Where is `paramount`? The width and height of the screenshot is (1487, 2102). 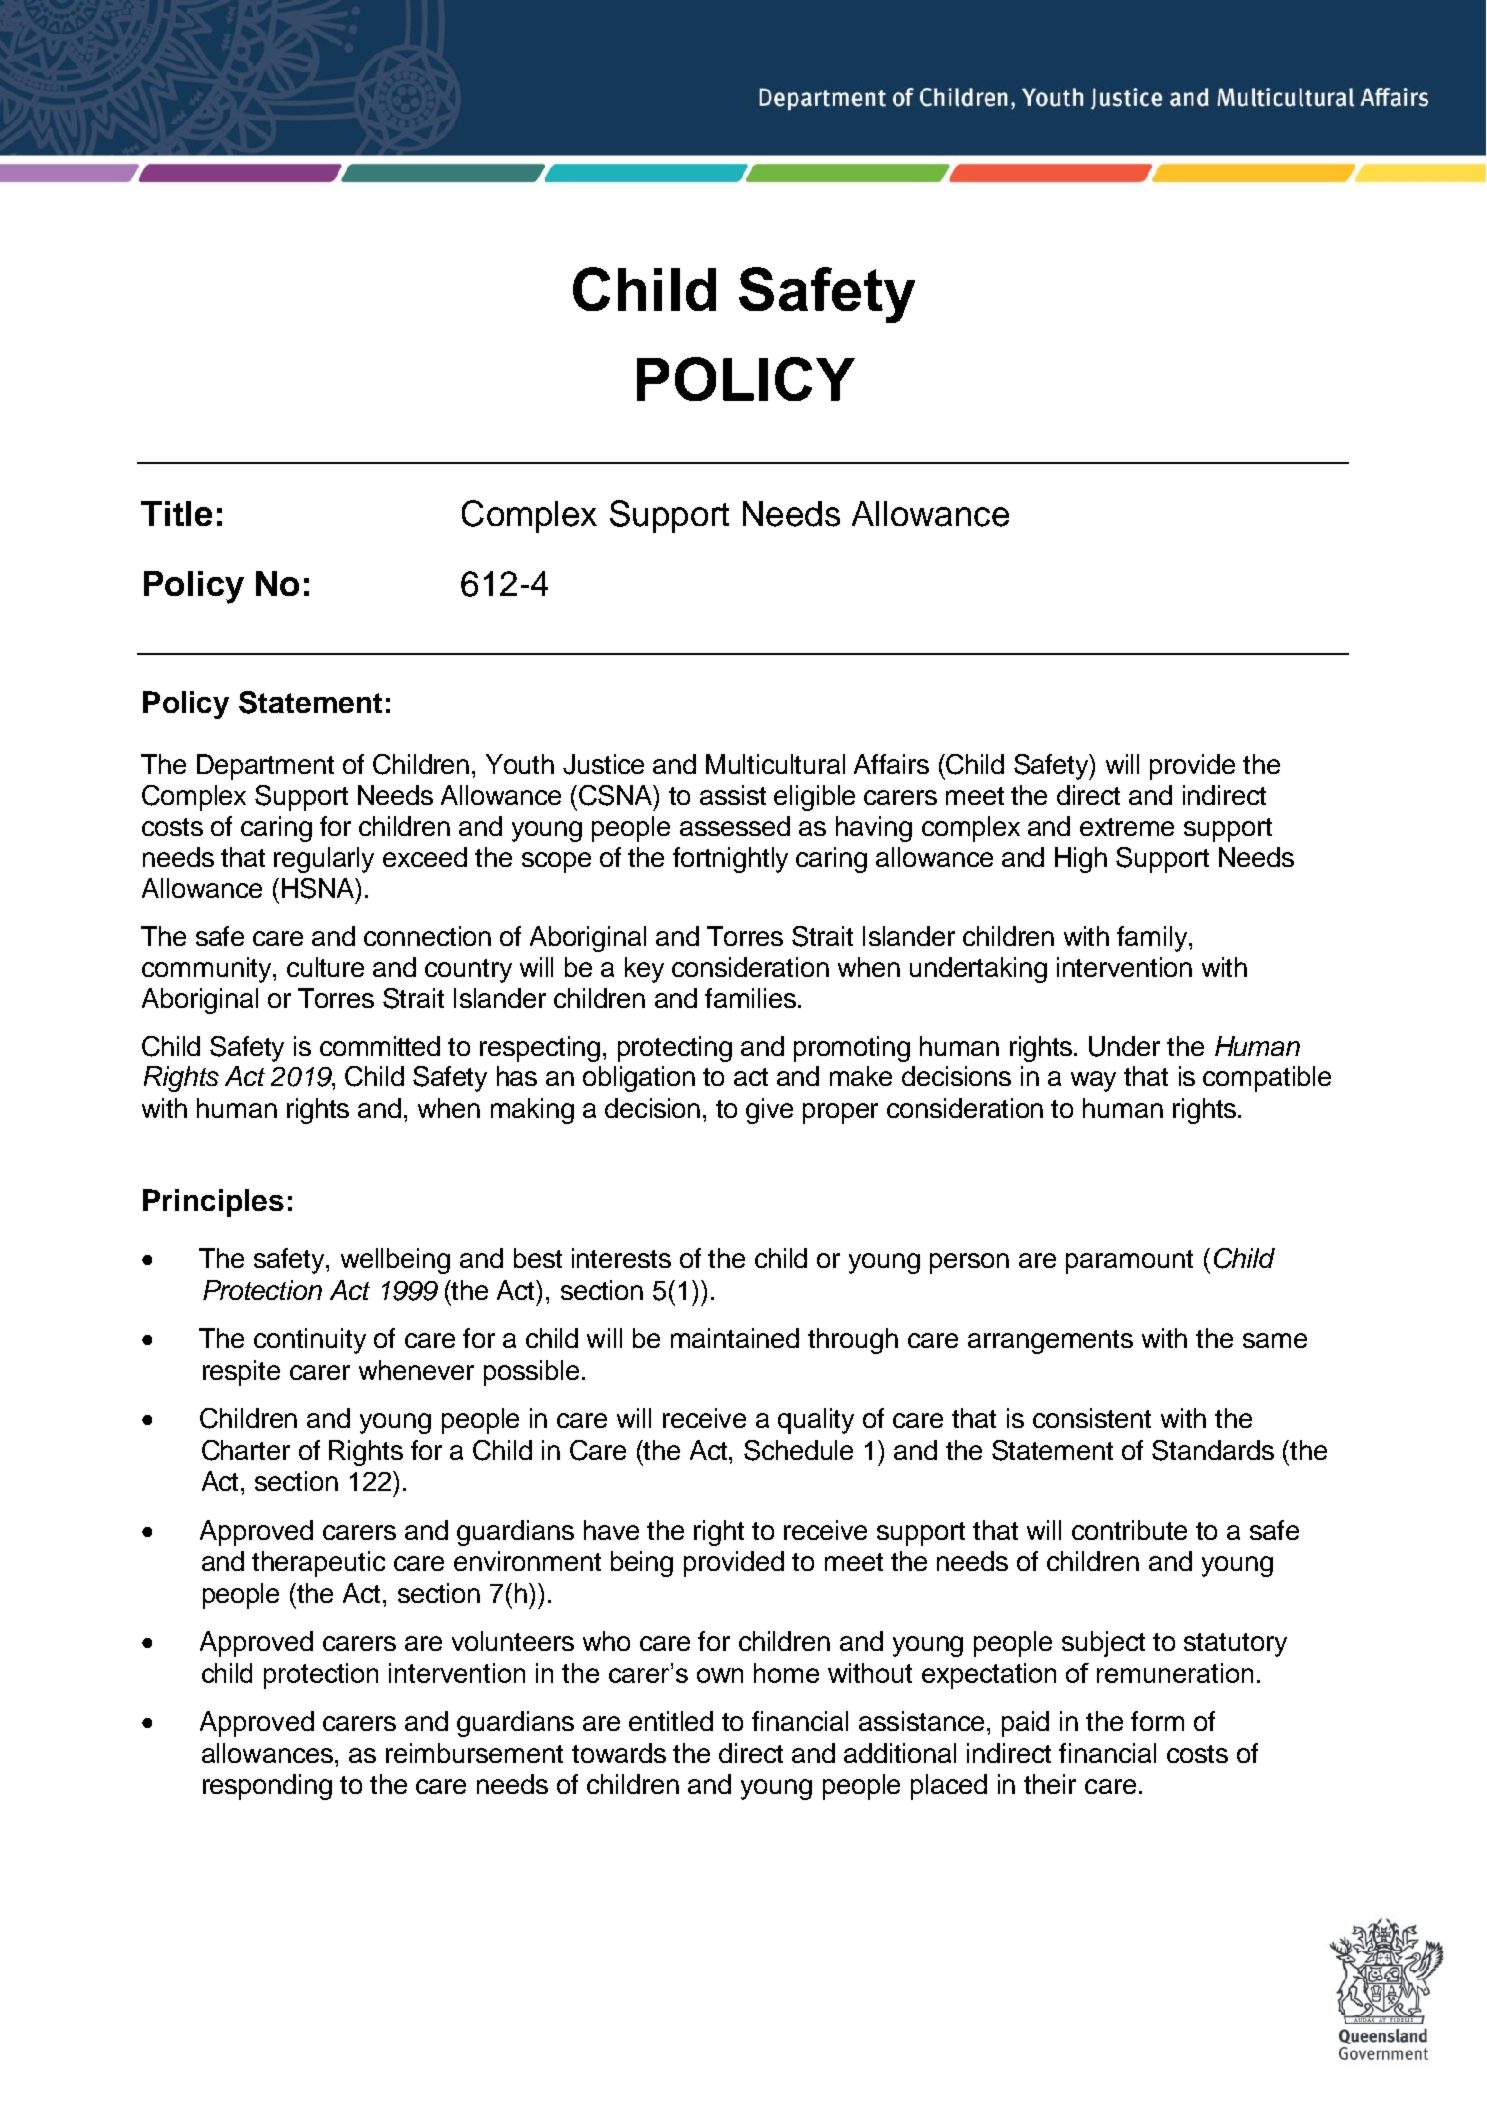 paramount is located at coordinates (1129, 1262).
